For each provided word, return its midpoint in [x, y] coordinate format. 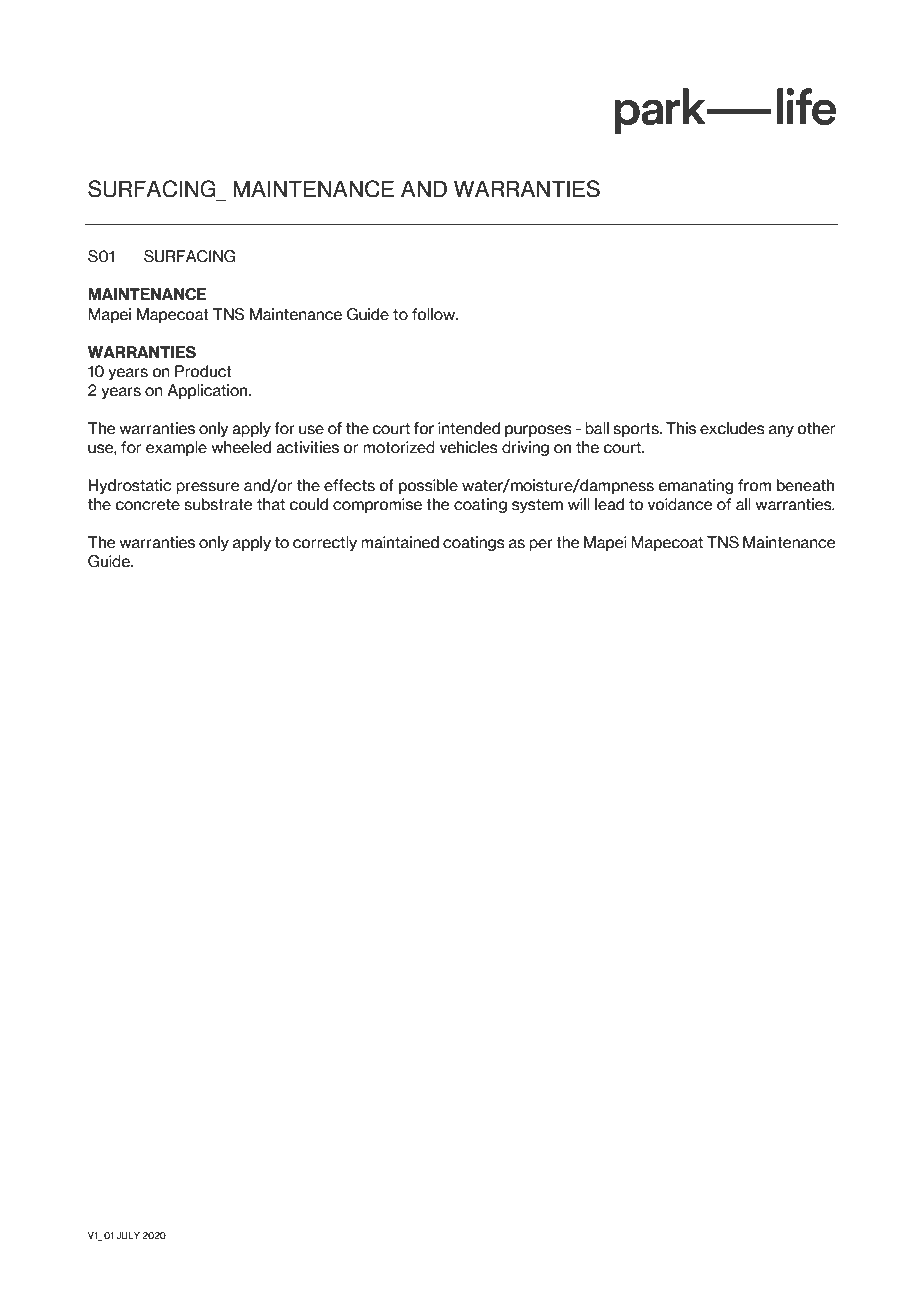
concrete [147, 505]
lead [609, 504]
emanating [695, 486]
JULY [128, 1235]
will [579, 504]
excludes [732, 428]
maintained [400, 542]
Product [203, 371]
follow [435, 314]
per [541, 545]
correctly [325, 543]
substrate [218, 504]
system [537, 506]
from [754, 485]
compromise [377, 505]
